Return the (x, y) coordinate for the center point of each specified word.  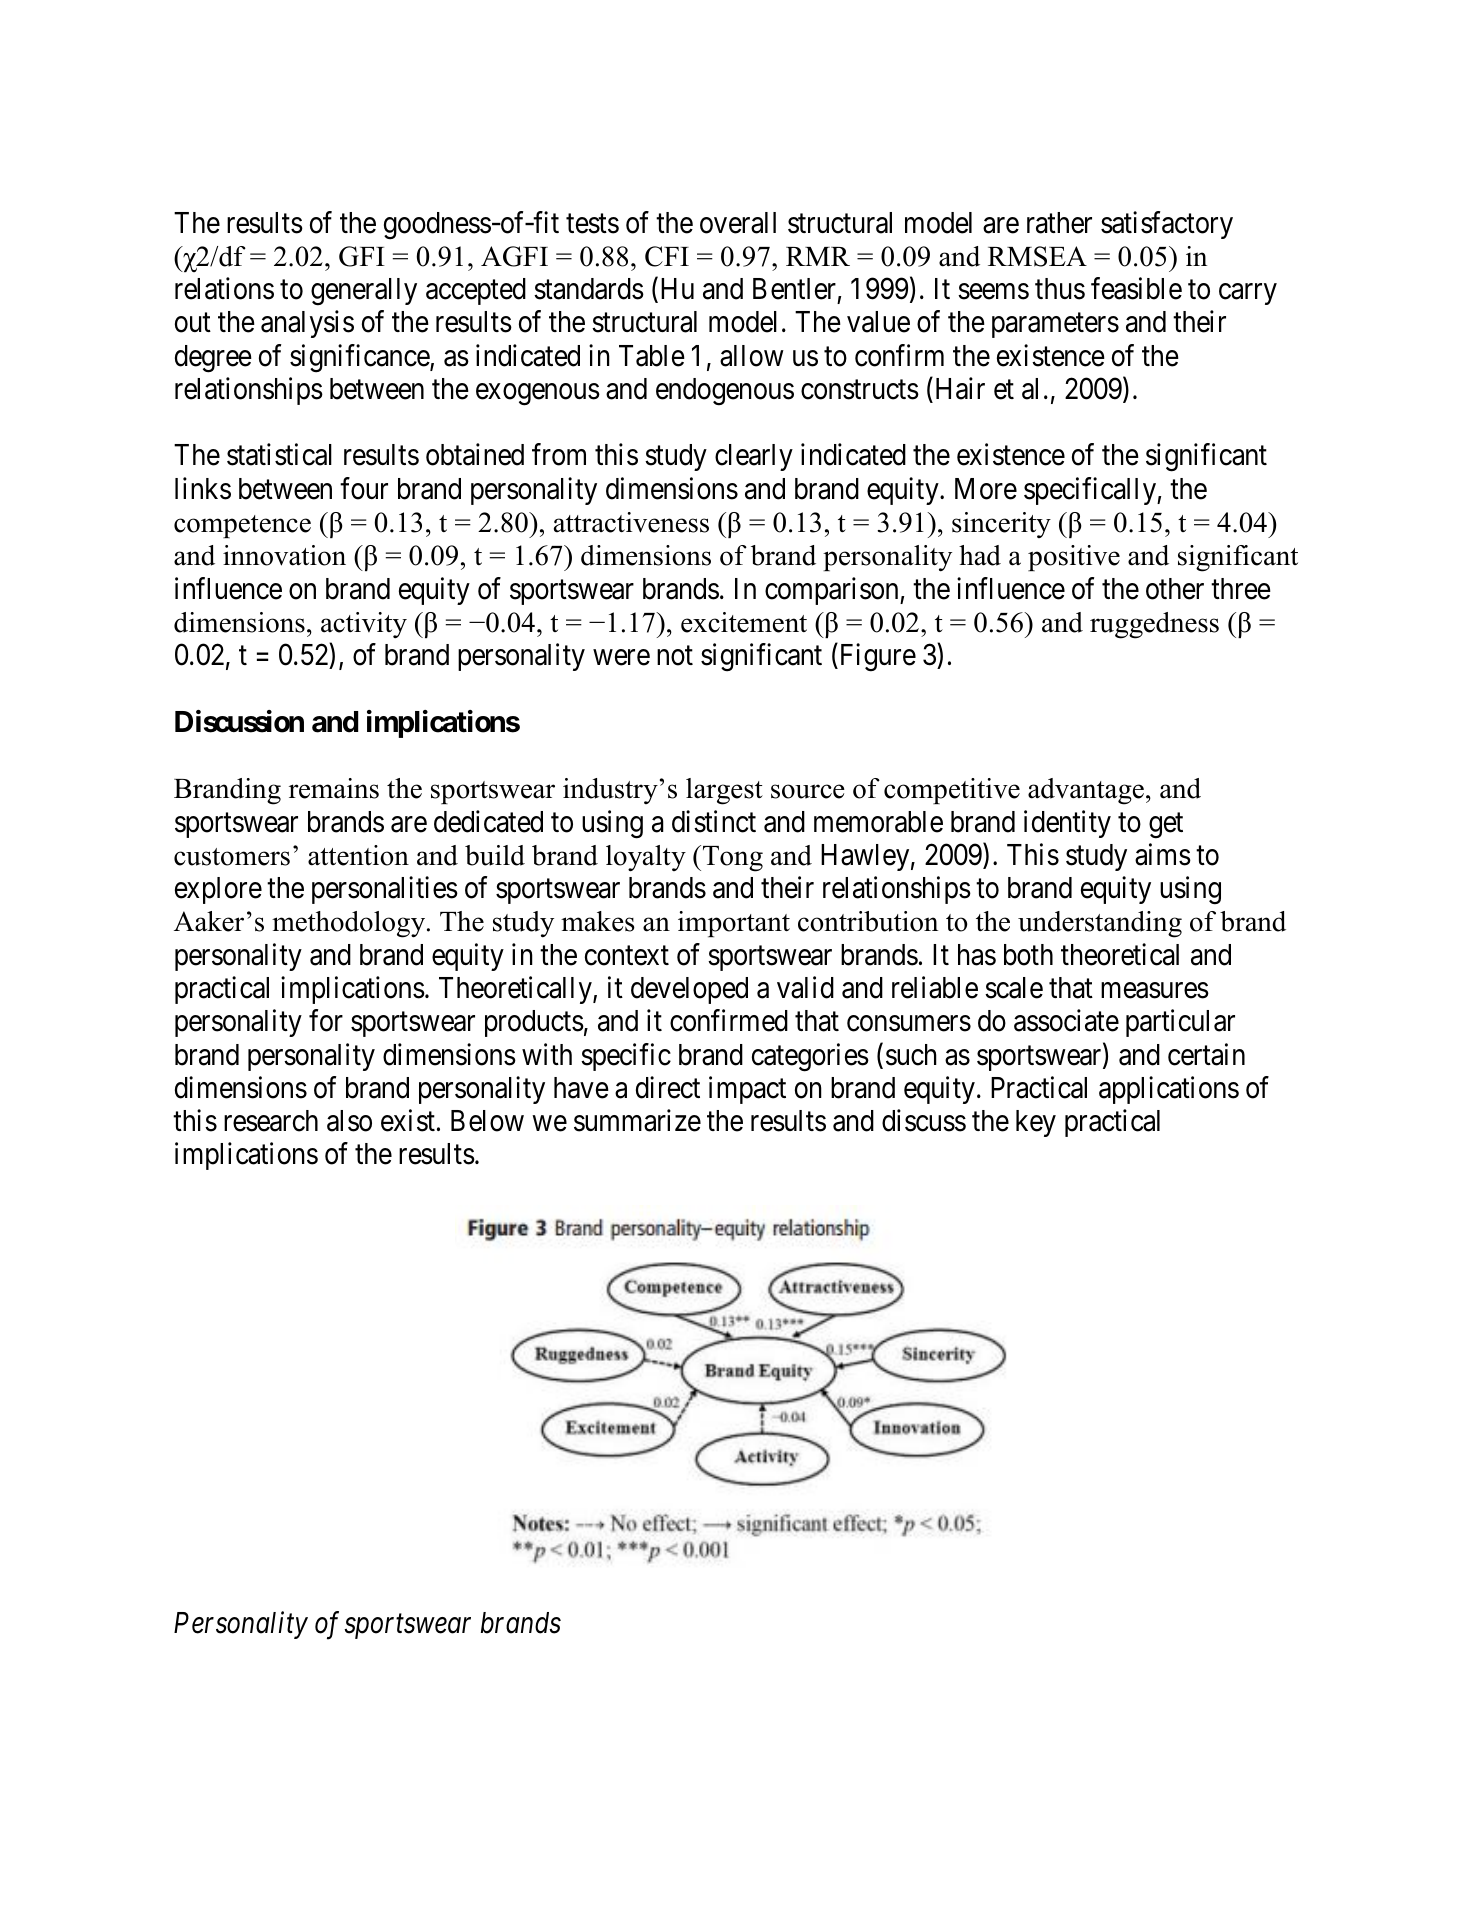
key (1036, 1123)
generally (364, 292)
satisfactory (1167, 225)
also (349, 1121)
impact (747, 1090)
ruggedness (1154, 625)
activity (364, 625)
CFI (667, 256)
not (675, 656)
